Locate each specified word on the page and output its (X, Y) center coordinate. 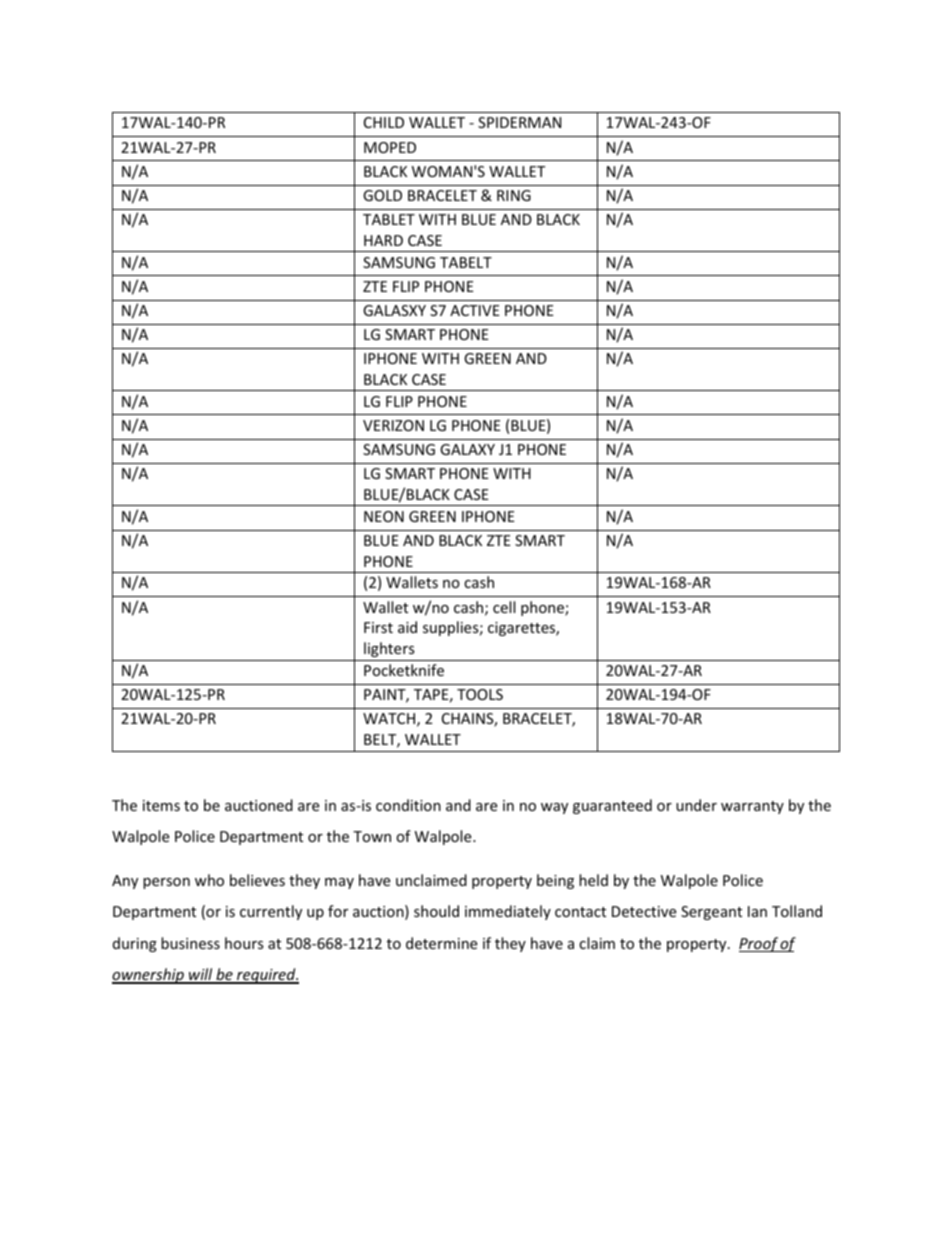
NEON (384, 516)
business (190, 943)
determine (441, 943)
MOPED (390, 147)
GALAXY (467, 449)
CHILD (384, 122)
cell (504, 607)
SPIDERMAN (519, 122)
